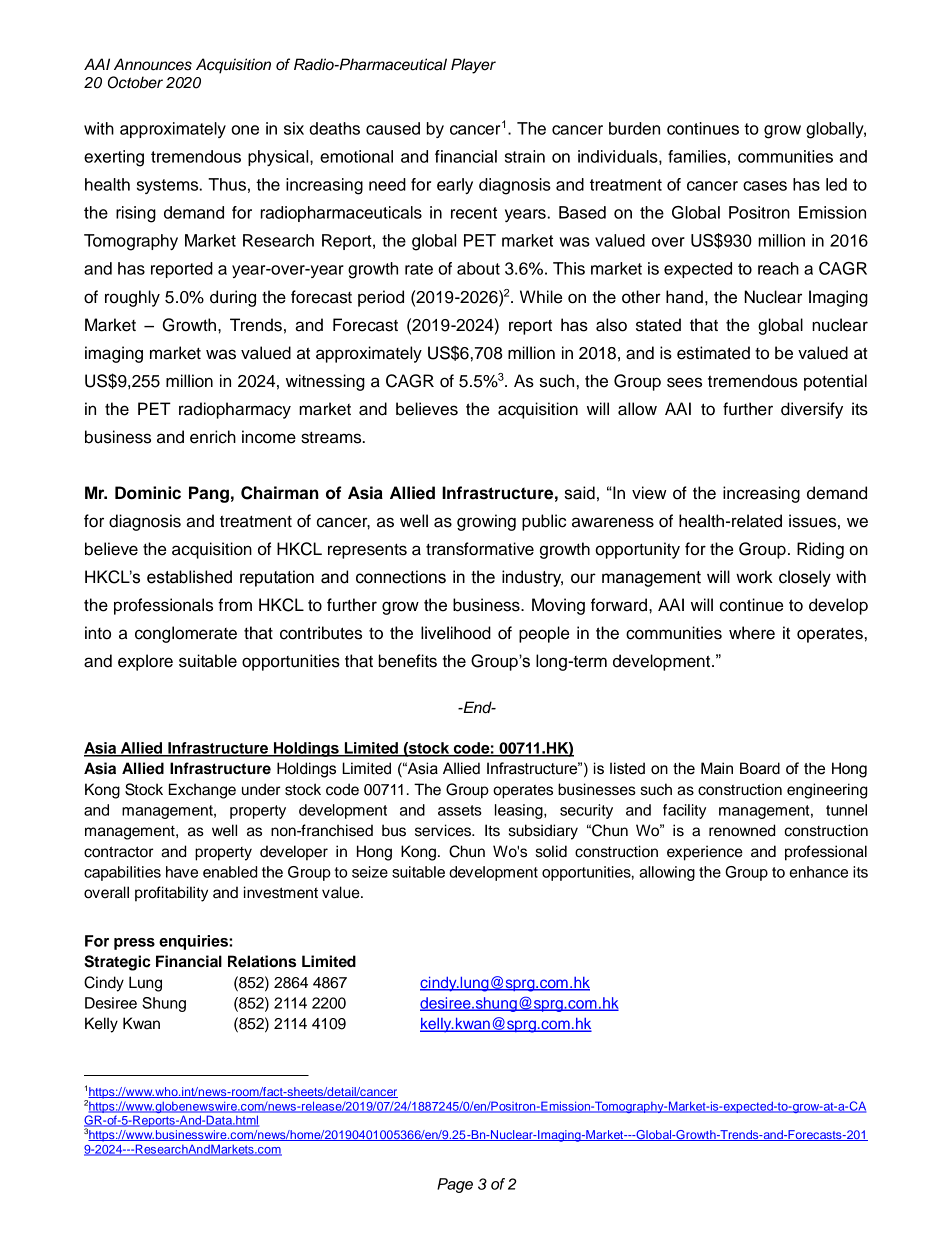  I want to click on Player, so click(473, 66).
